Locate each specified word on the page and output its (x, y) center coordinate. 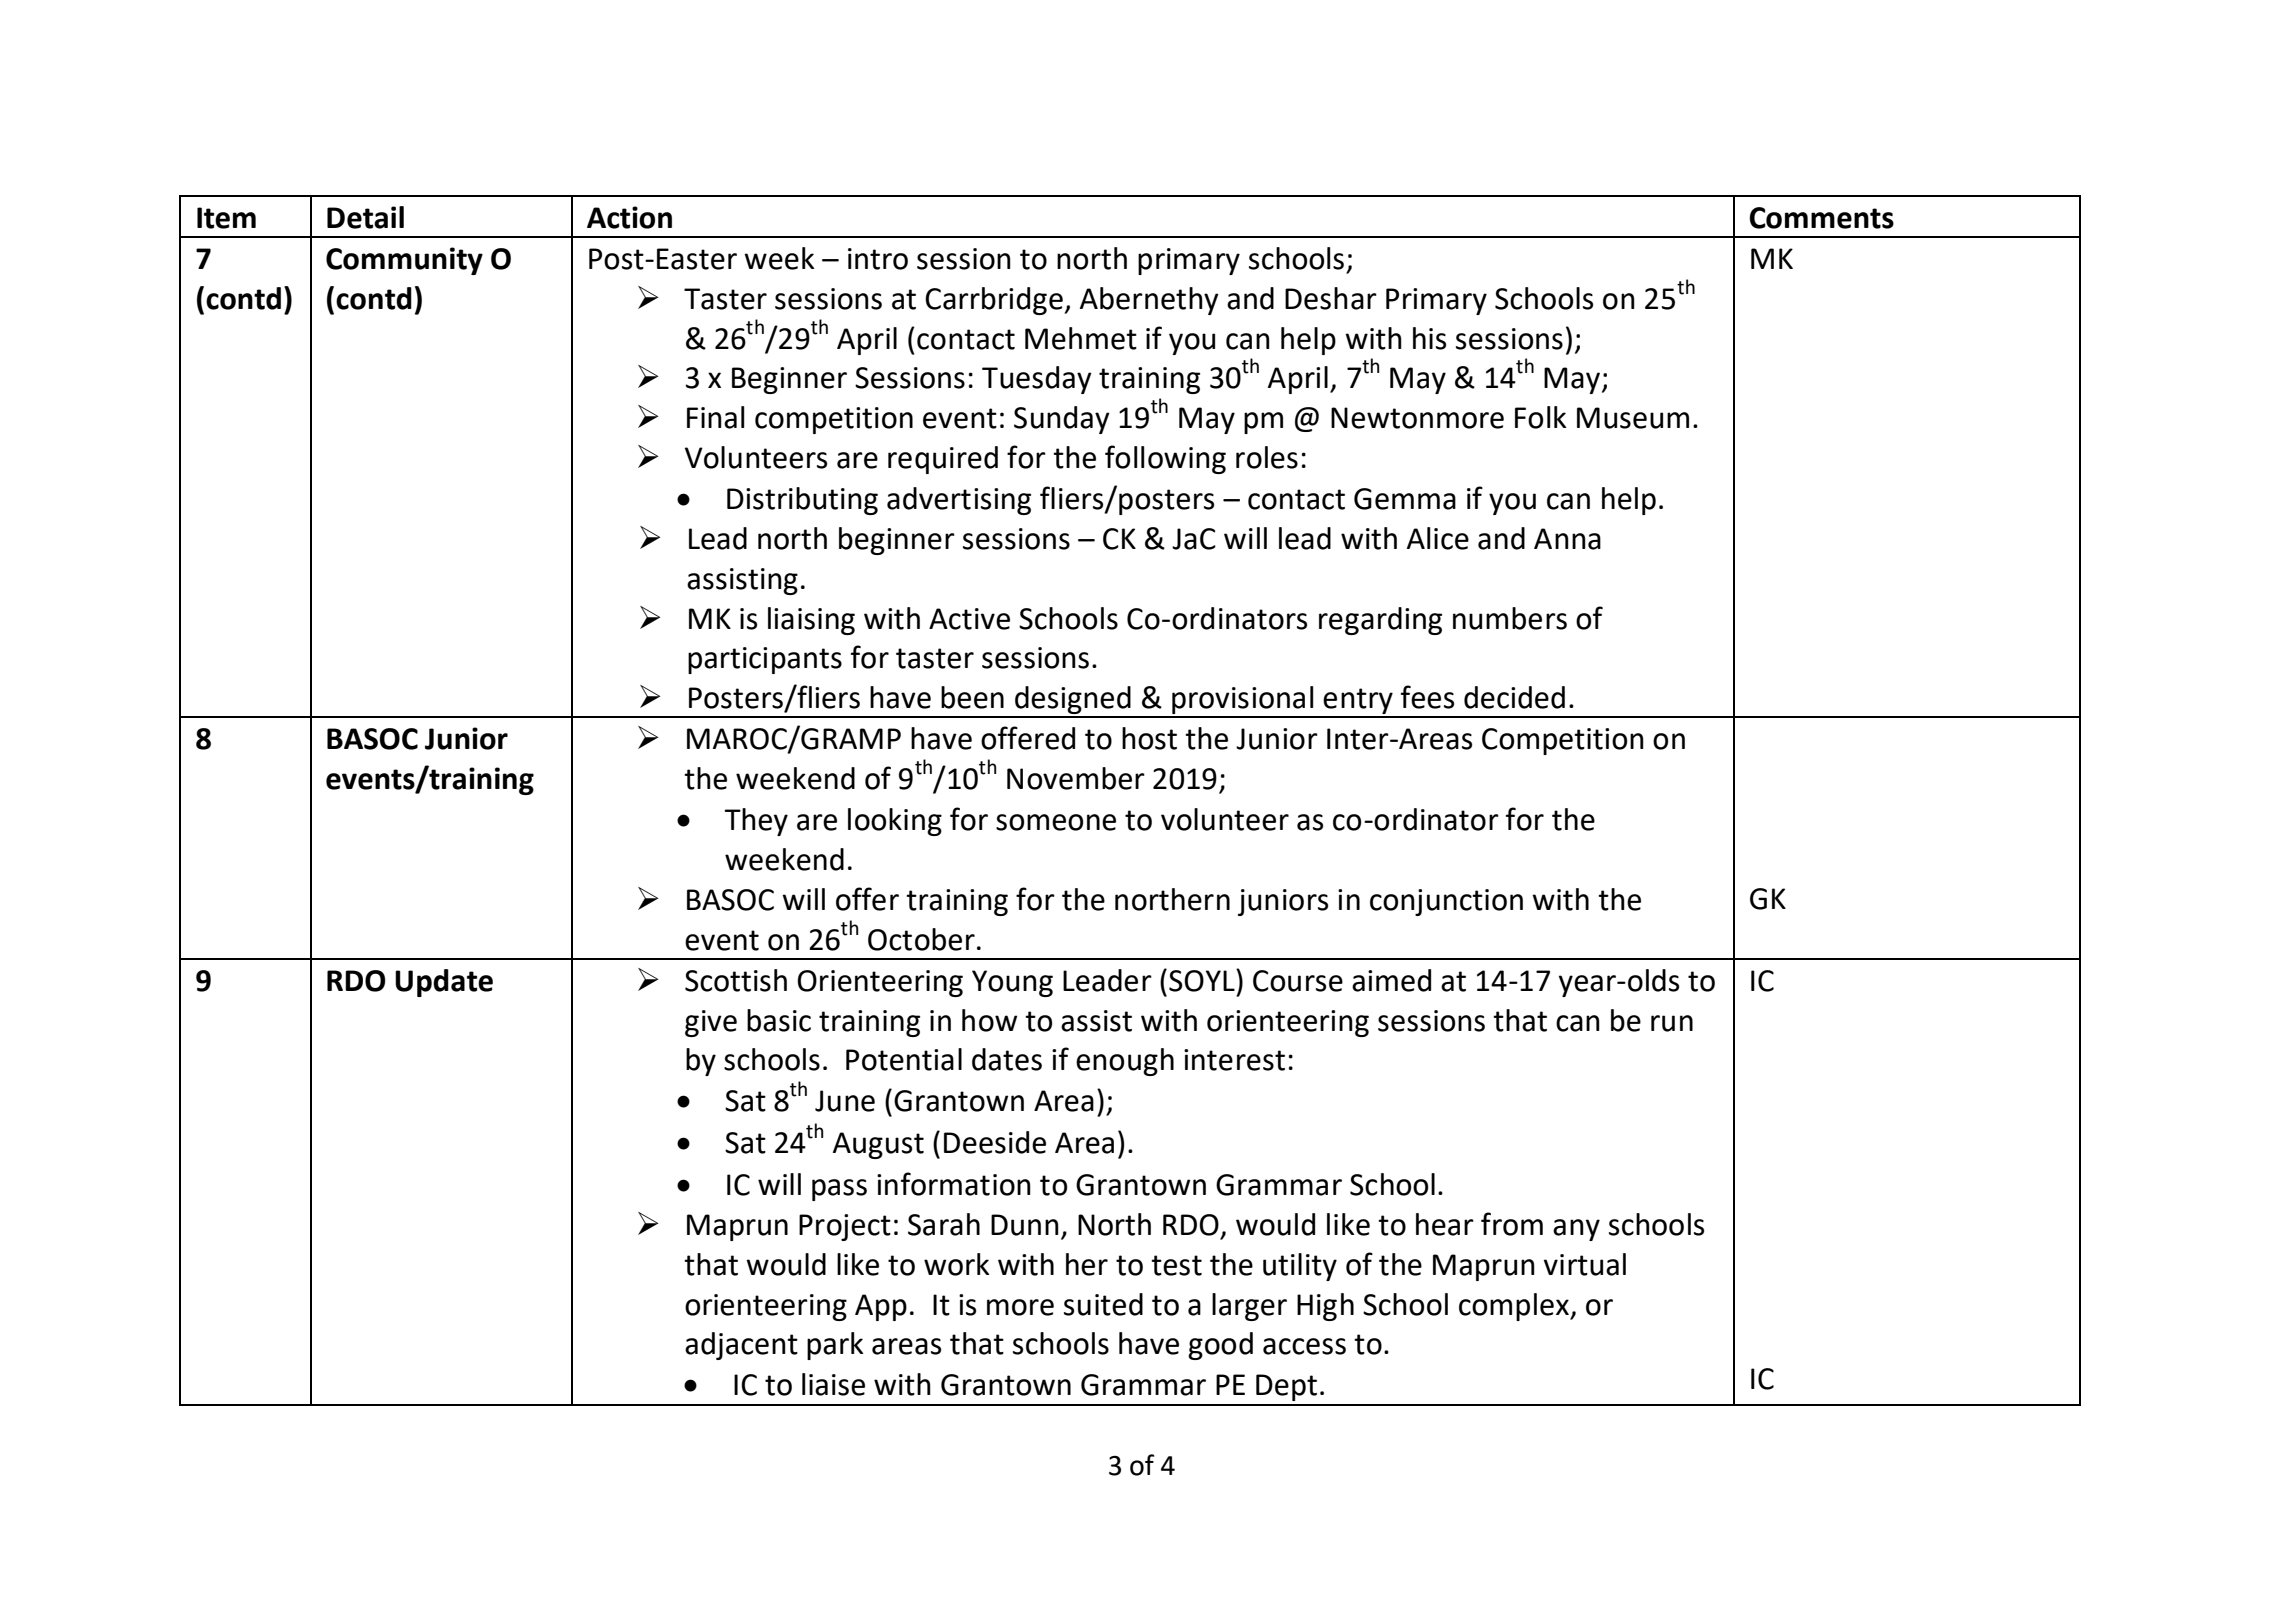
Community (404, 261)
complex (1515, 1307)
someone (1056, 822)
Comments (1821, 218)
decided (1514, 697)
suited (1103, 1304)
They (756, 822)
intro (878, 259)
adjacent (741, 1346)
